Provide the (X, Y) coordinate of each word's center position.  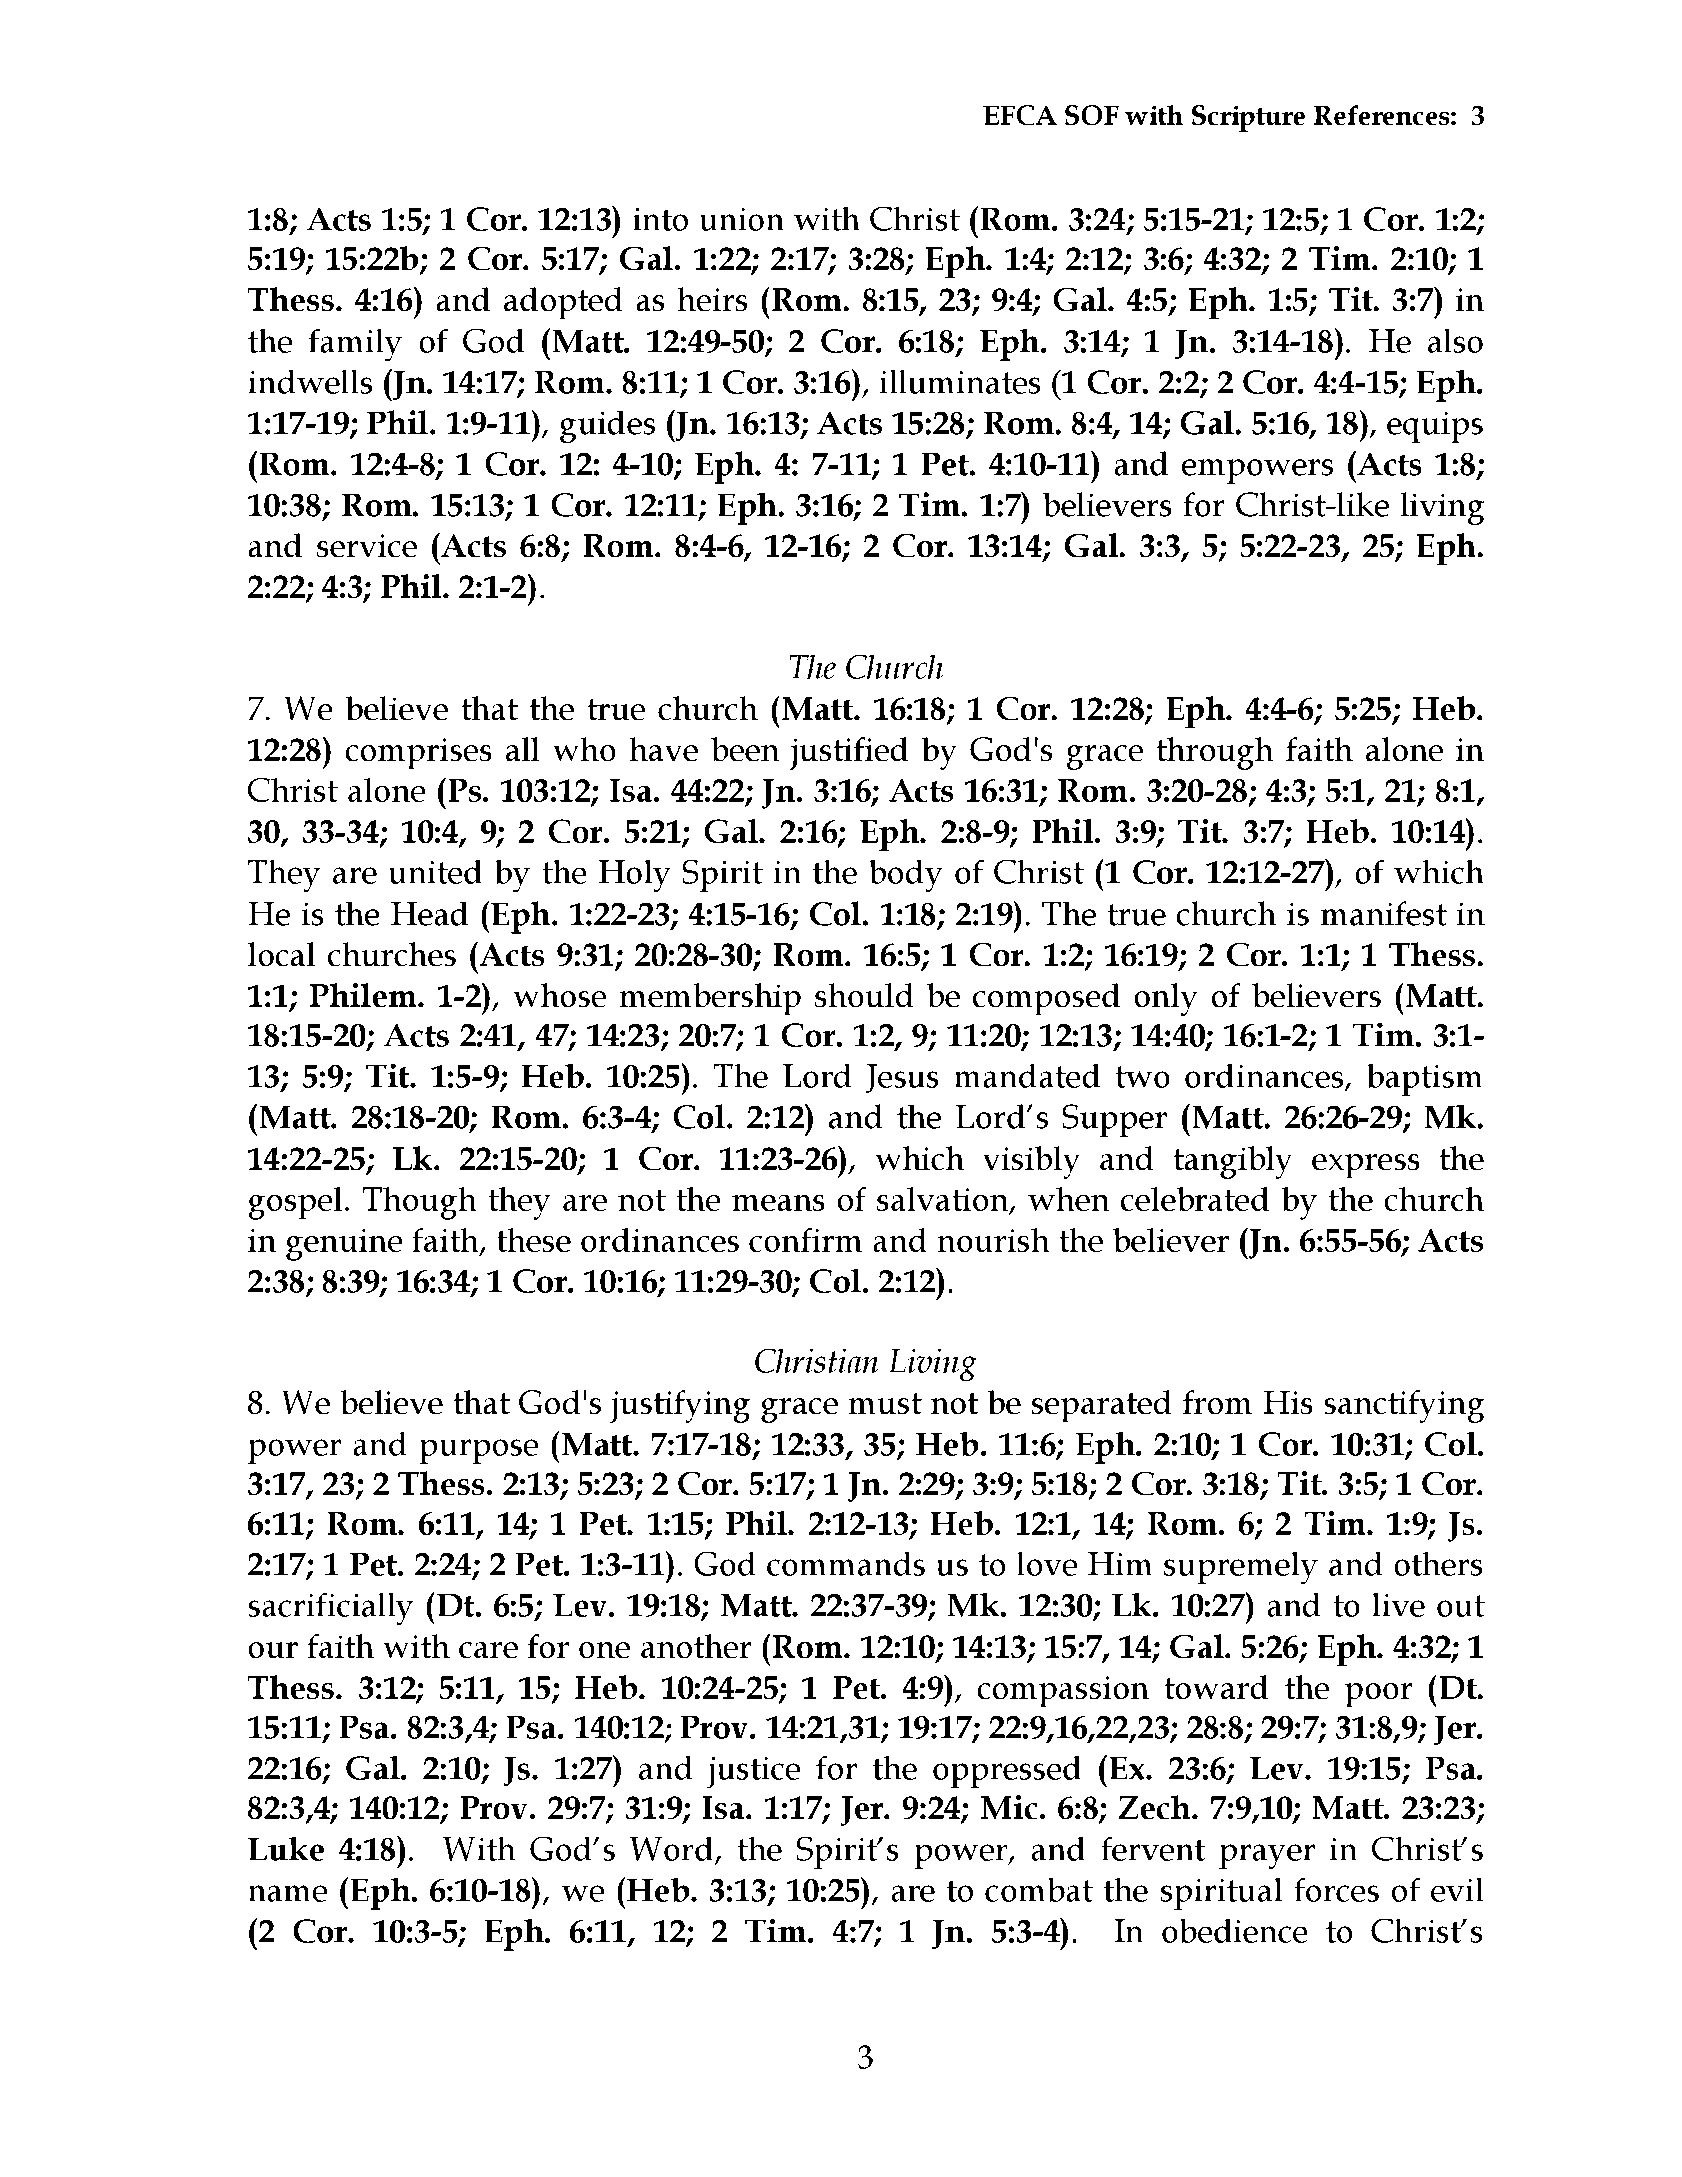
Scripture (1248, 118)
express (1366, 1166)
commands (846, 1563)
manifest (1383, 913)
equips (1435, 427)
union (741, 219)
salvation (944, 1200)
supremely (1241, 1568)
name (287, 1893)
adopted (563, 303)
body (906, 876)
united (435, 871)
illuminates (960, 381)
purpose (478, 1451)
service (367, 546)
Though (420, 1203)
